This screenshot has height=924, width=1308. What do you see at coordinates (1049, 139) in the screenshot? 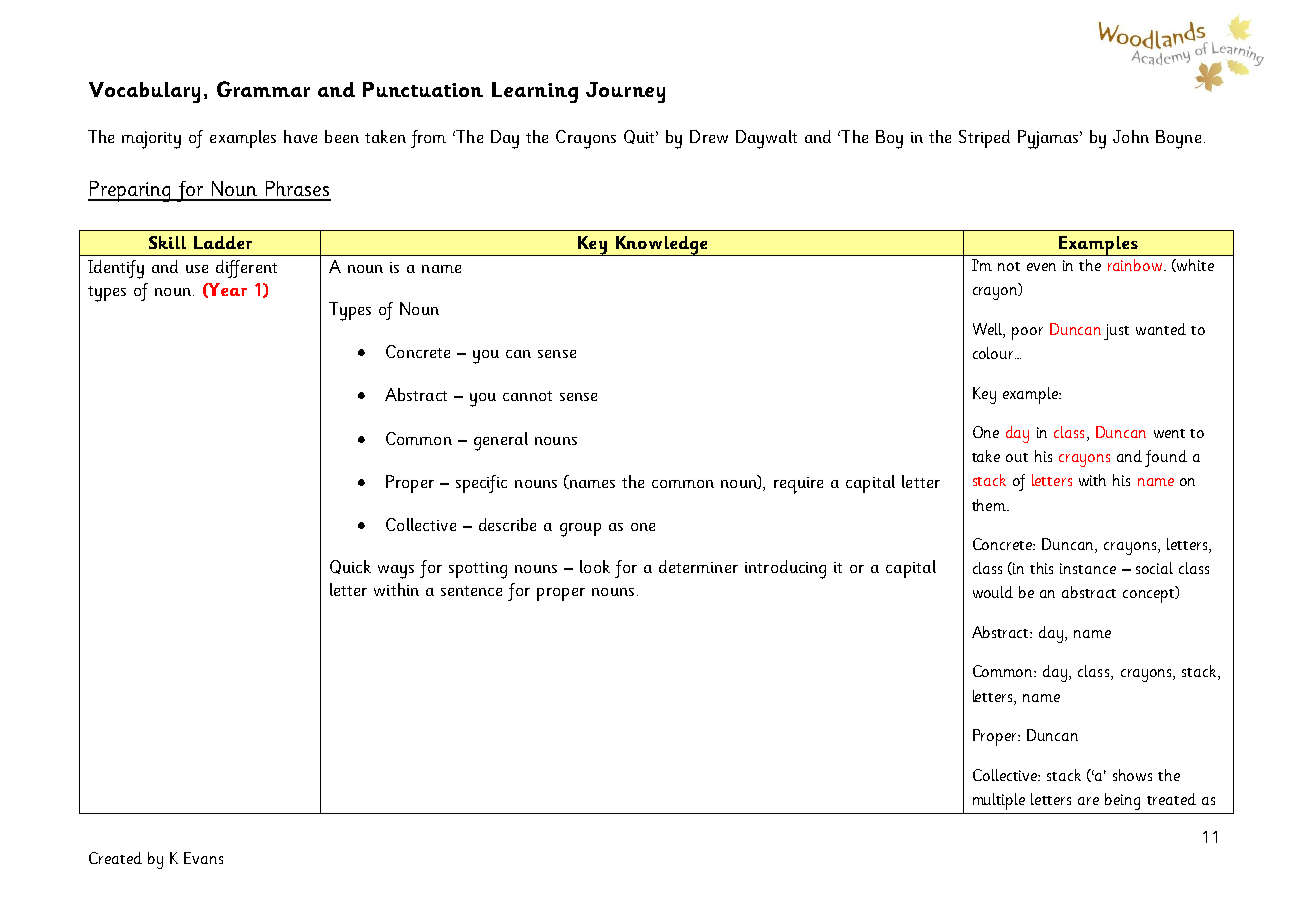
I see `Pyjamas` at bounding box center [1049, 139].
